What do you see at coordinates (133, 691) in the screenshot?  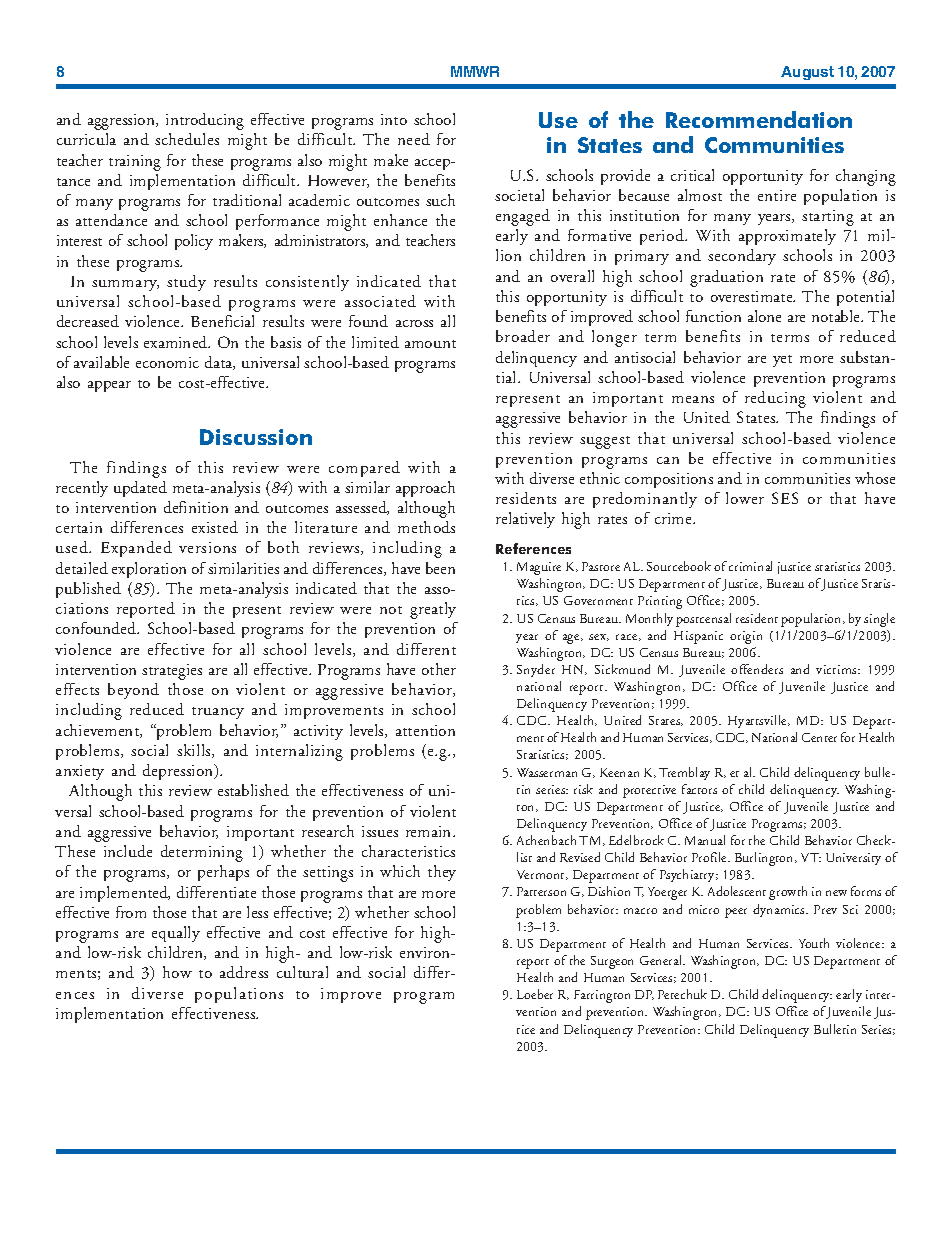 I see `beyond` at bounding box center [133, 691].
